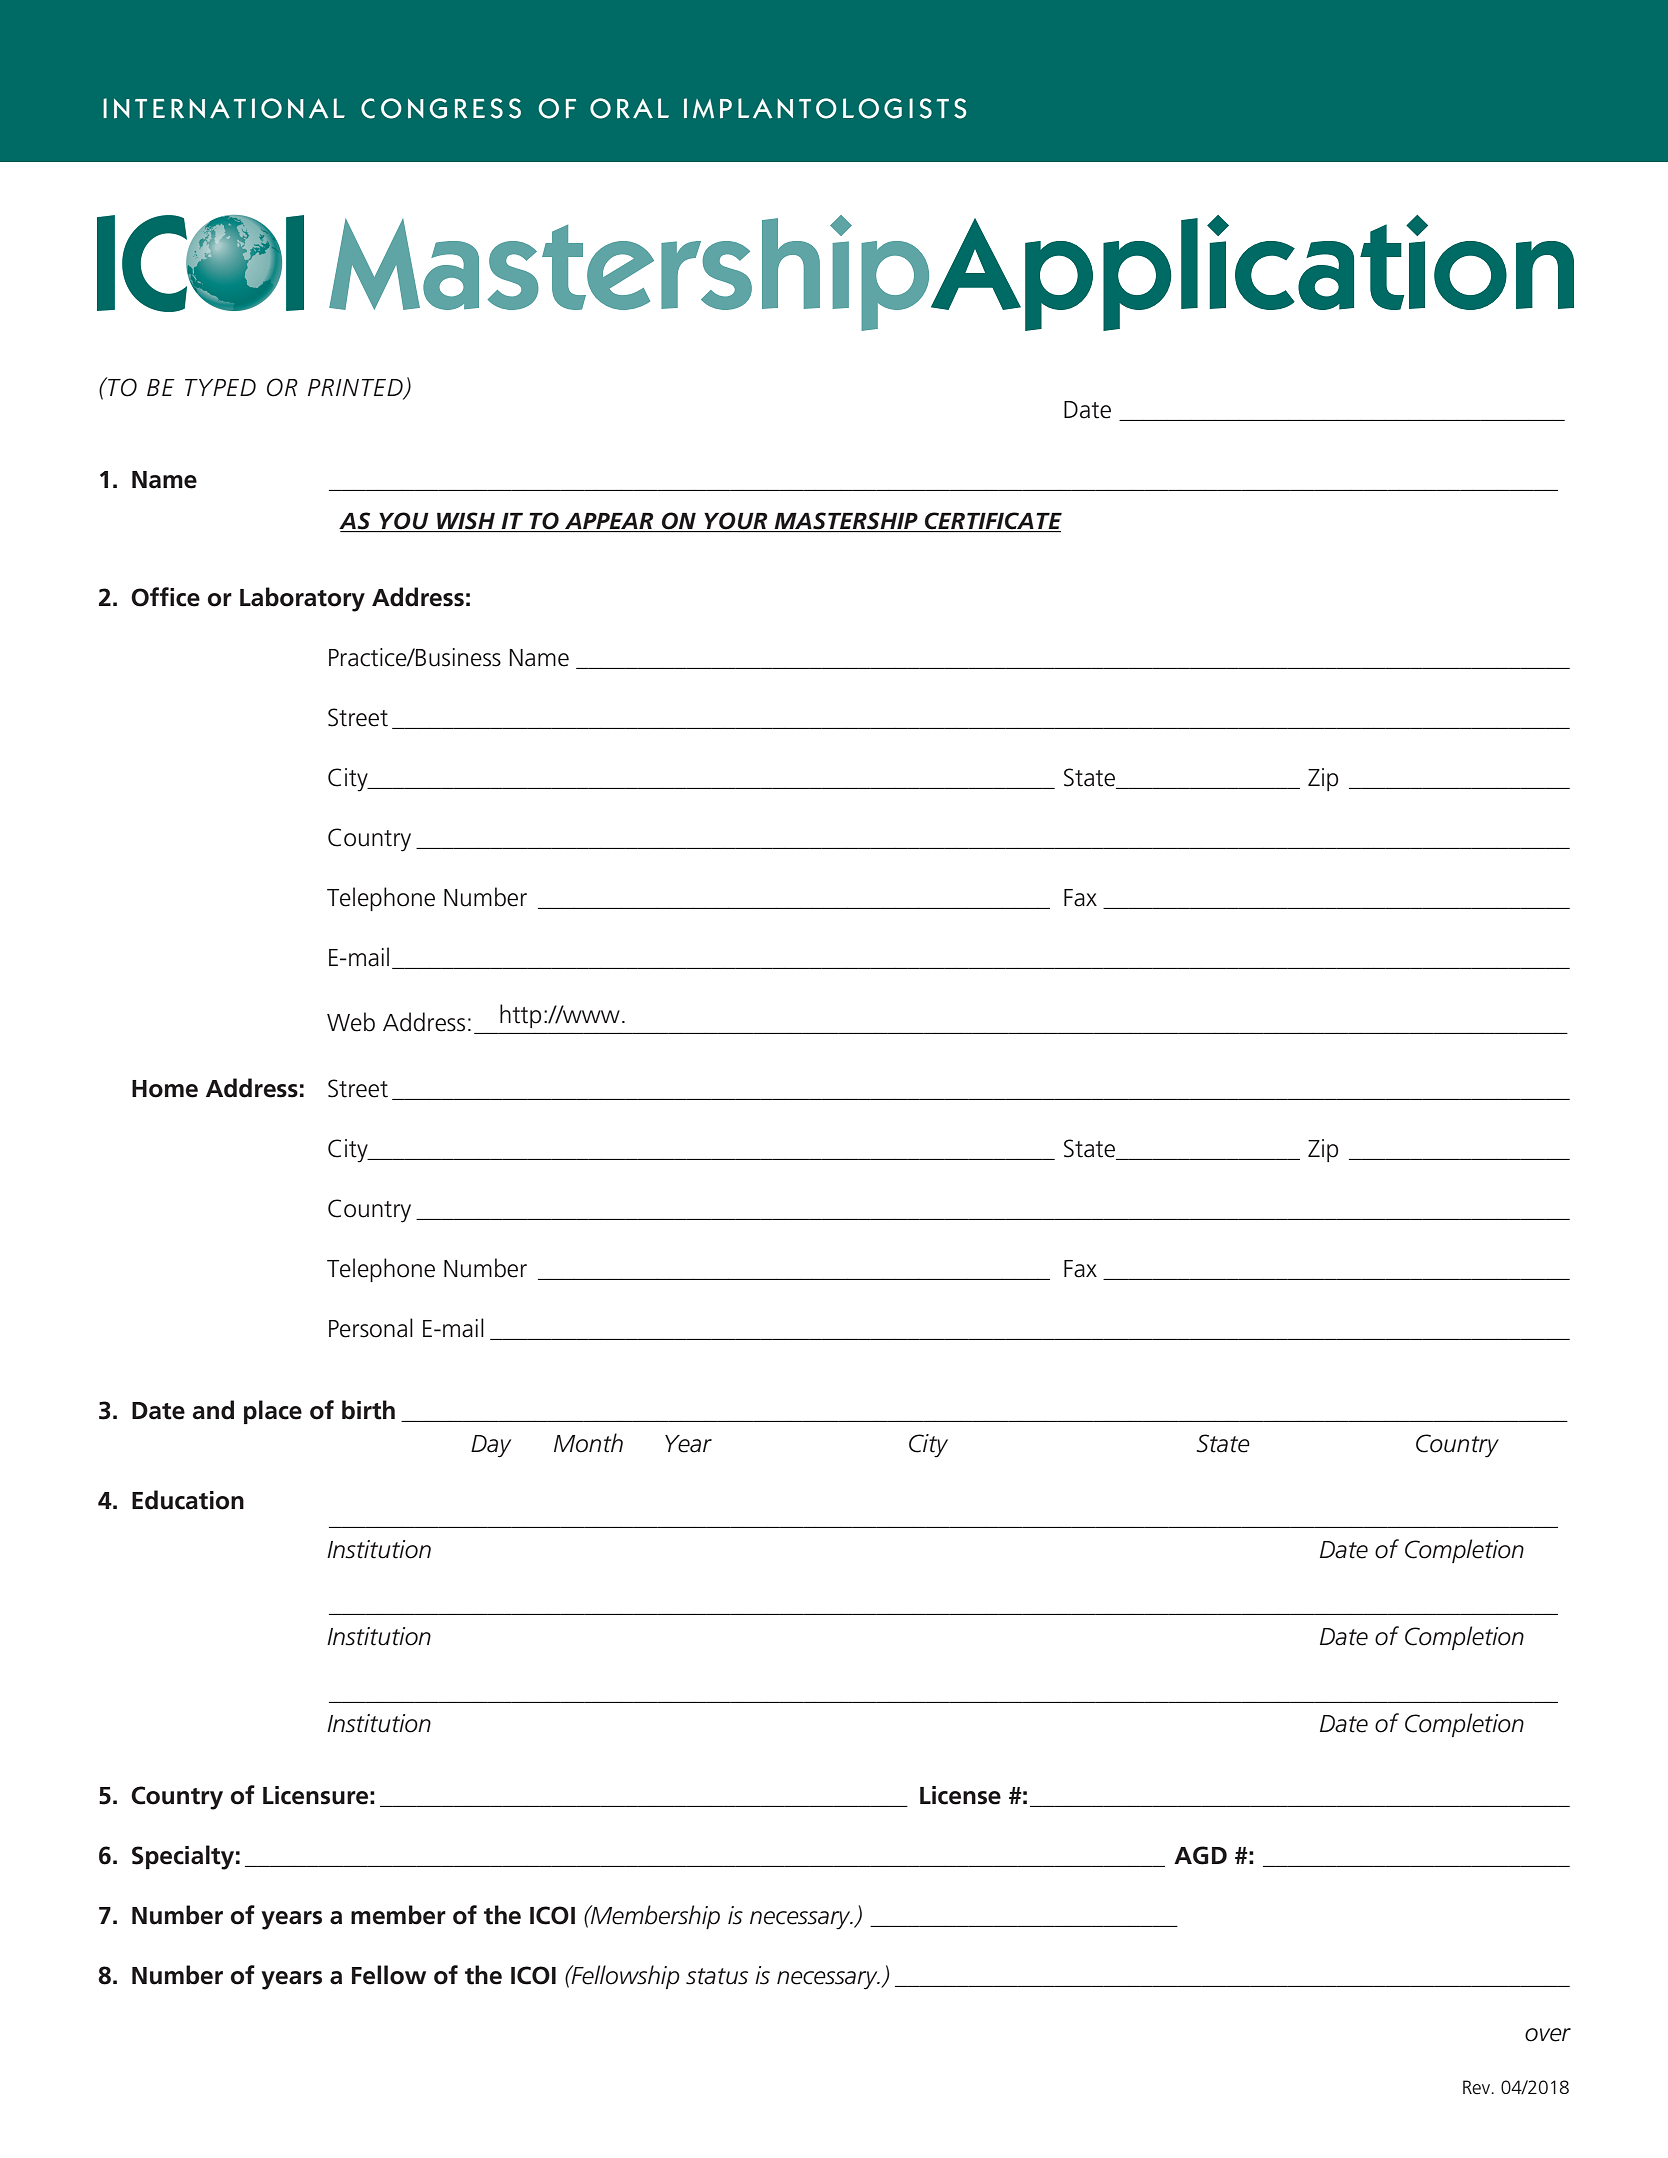 The height and width of the image is (2158, 1668). What do you see at coordinates (717, 1976) in the image?
I see `status` at bounding box center [717, 1976].
